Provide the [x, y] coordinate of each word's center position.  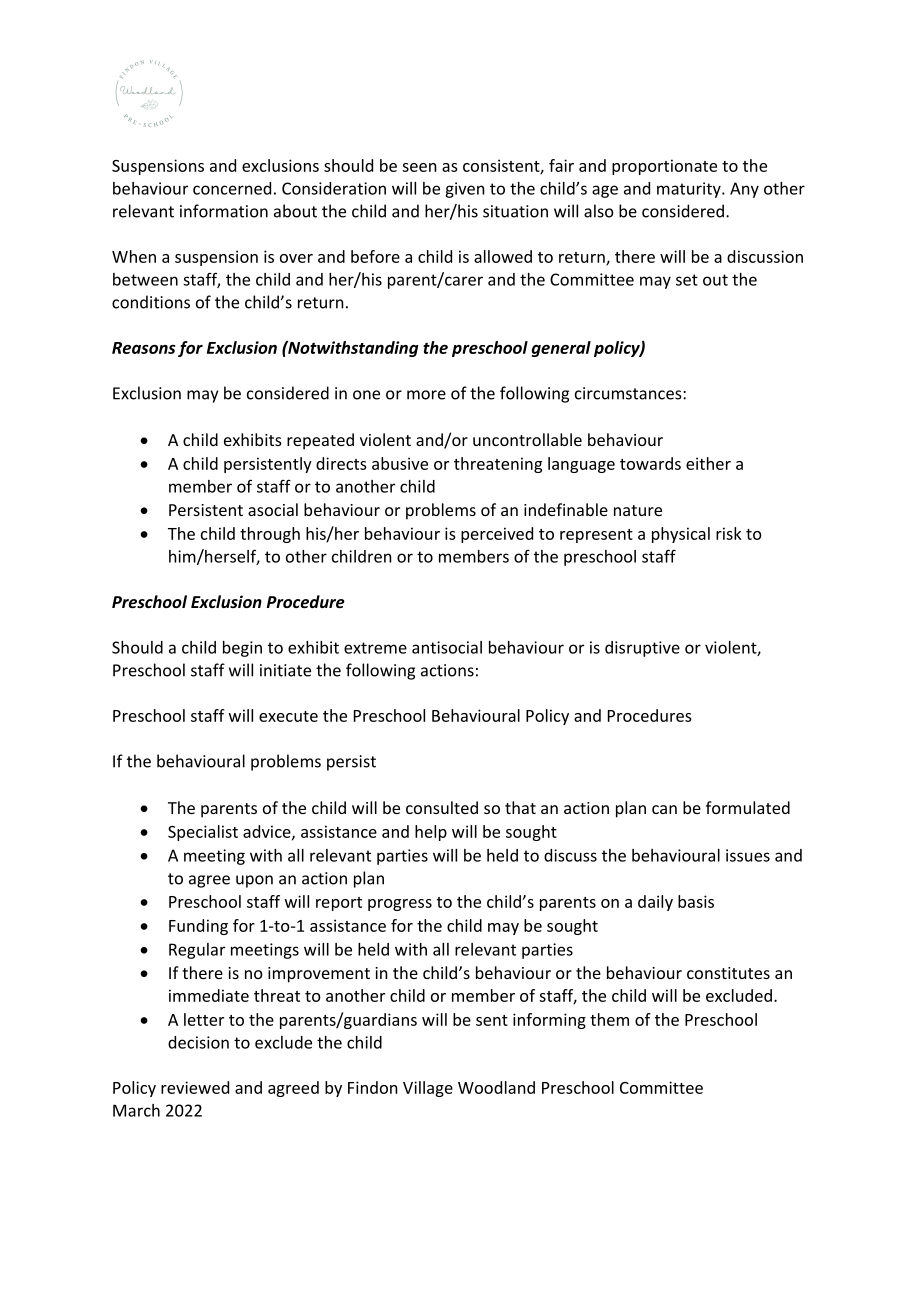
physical [681, 535]
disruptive [642, 649]
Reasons [143, 348]
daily [655, 903]
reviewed [195, 1087]
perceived [497, 535]
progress [400, 905]
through [270, 535]
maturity [690, 190]
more [426, 395]
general [561, 349]
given [465, 190]
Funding [198, 927]
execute [288, 716]
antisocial [447, 647]
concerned [232, 188]
